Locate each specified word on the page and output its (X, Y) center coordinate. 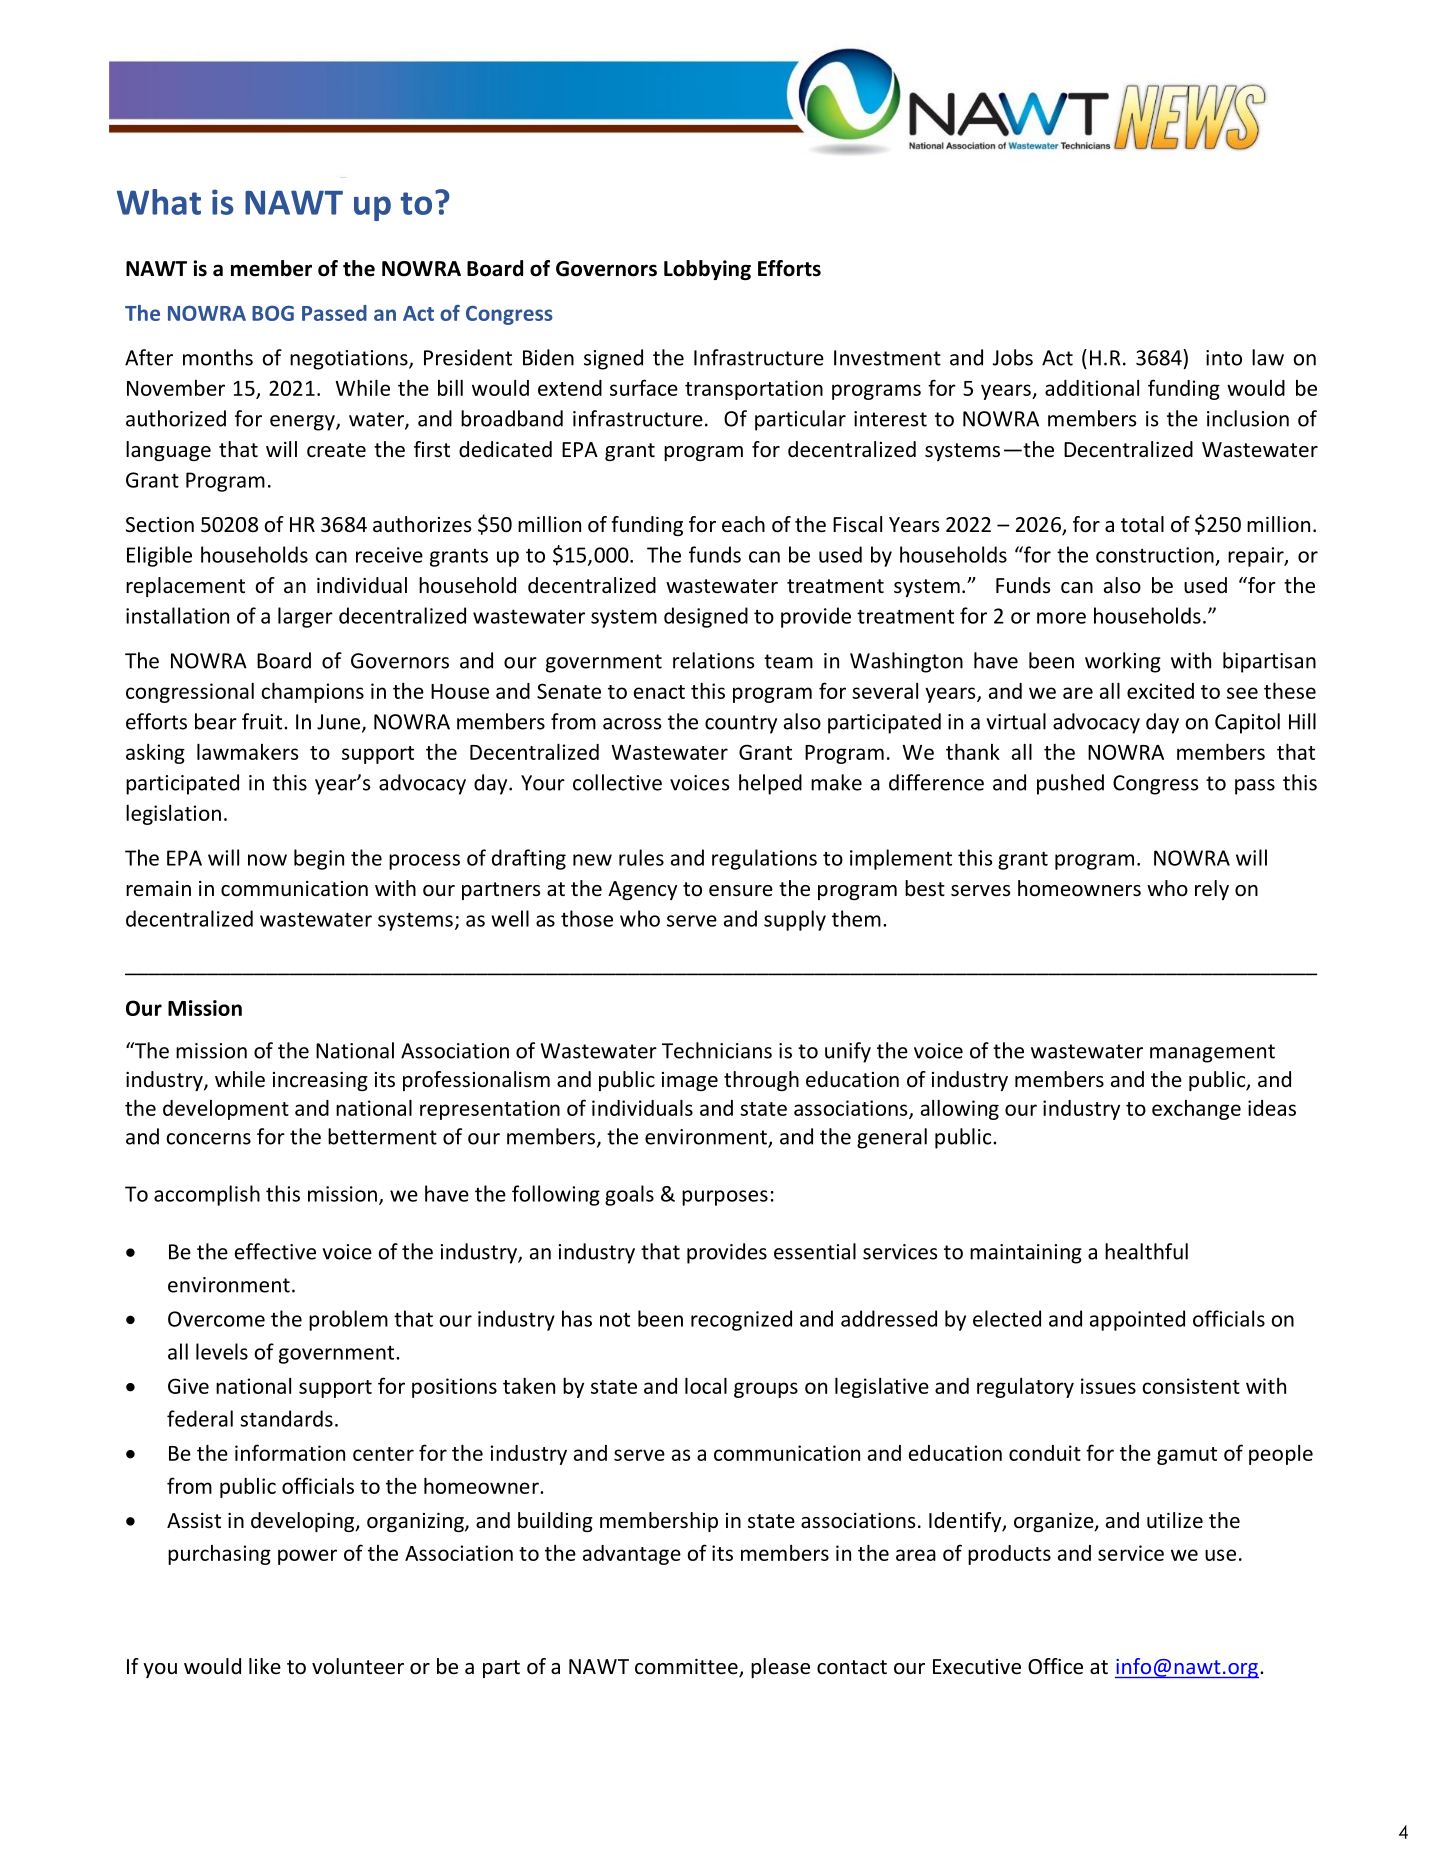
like (265, 1666)
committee (687, 1668)
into (1224, 358)
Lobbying (707, 270)
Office (1055, 1666)
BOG (273, 313)
